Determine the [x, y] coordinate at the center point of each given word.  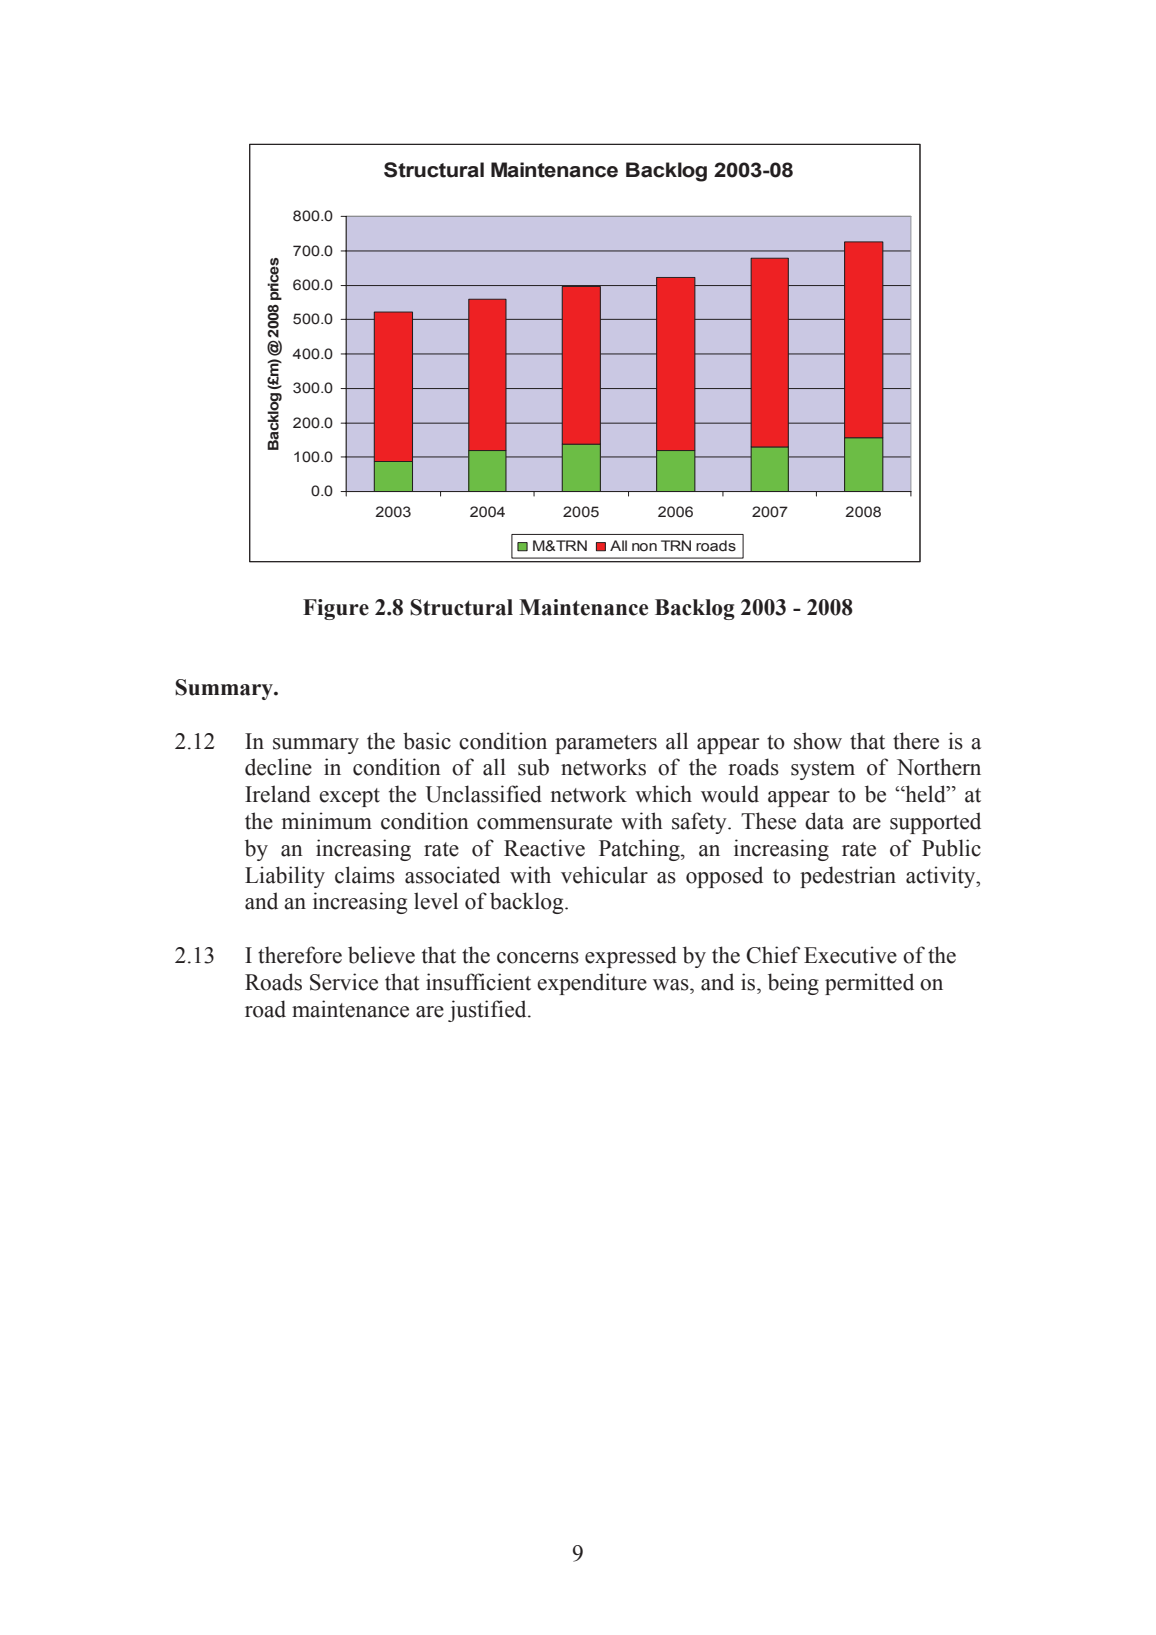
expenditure [592, 984]
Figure [336, 609]
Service [344, 982]
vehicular [604, 875]
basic [427, 741]
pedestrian [848, 877]
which [663, 794]
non [644, 547]
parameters [606, 744]
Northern [939, 767]
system [823, 770]
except [349, 797]
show [818, 741]
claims [365, 875]
